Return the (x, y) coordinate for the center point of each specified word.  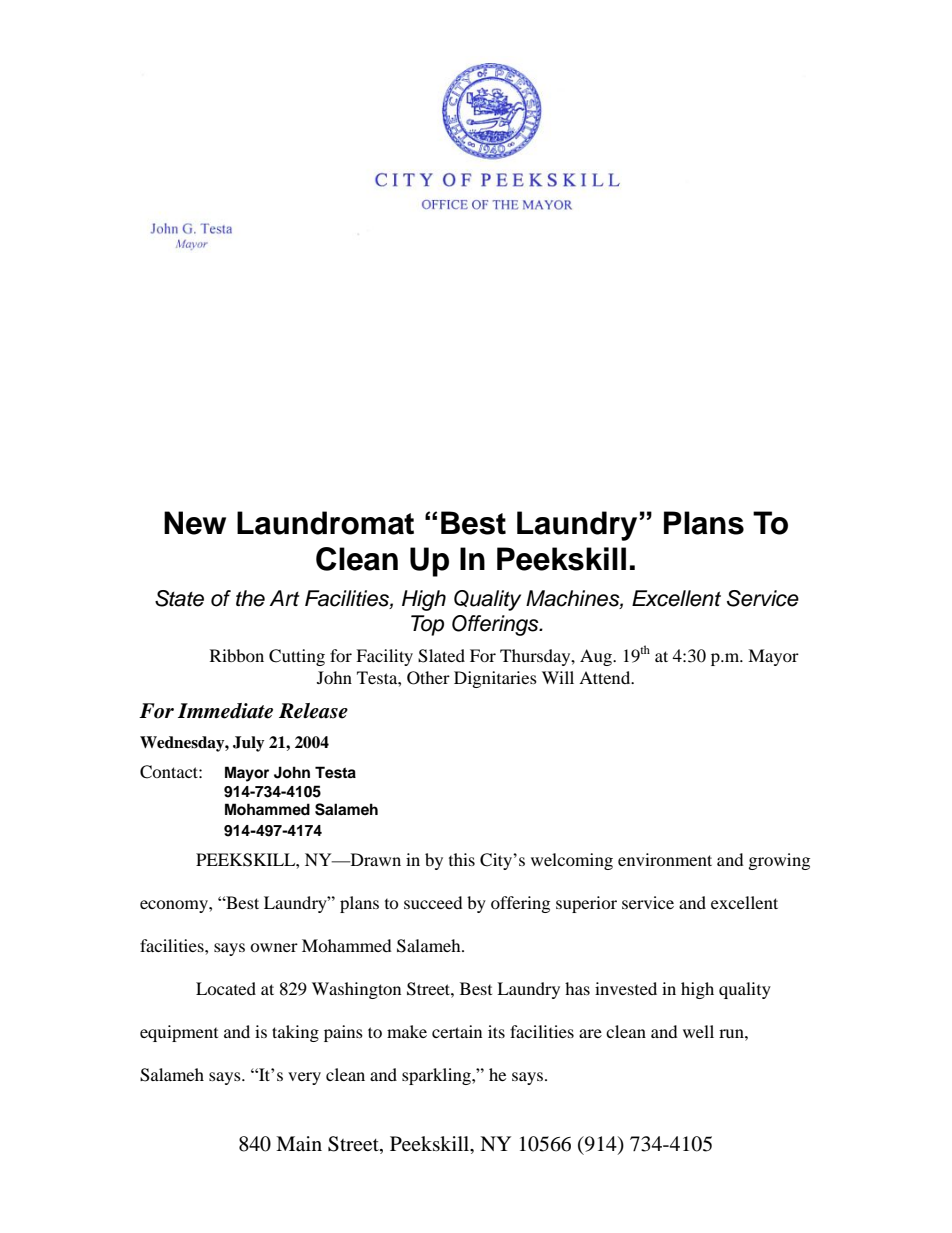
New (195, 523)
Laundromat (325, 523)
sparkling (437, 1076)
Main (299, 1143)
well (698, 1031)
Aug (597, 657)
